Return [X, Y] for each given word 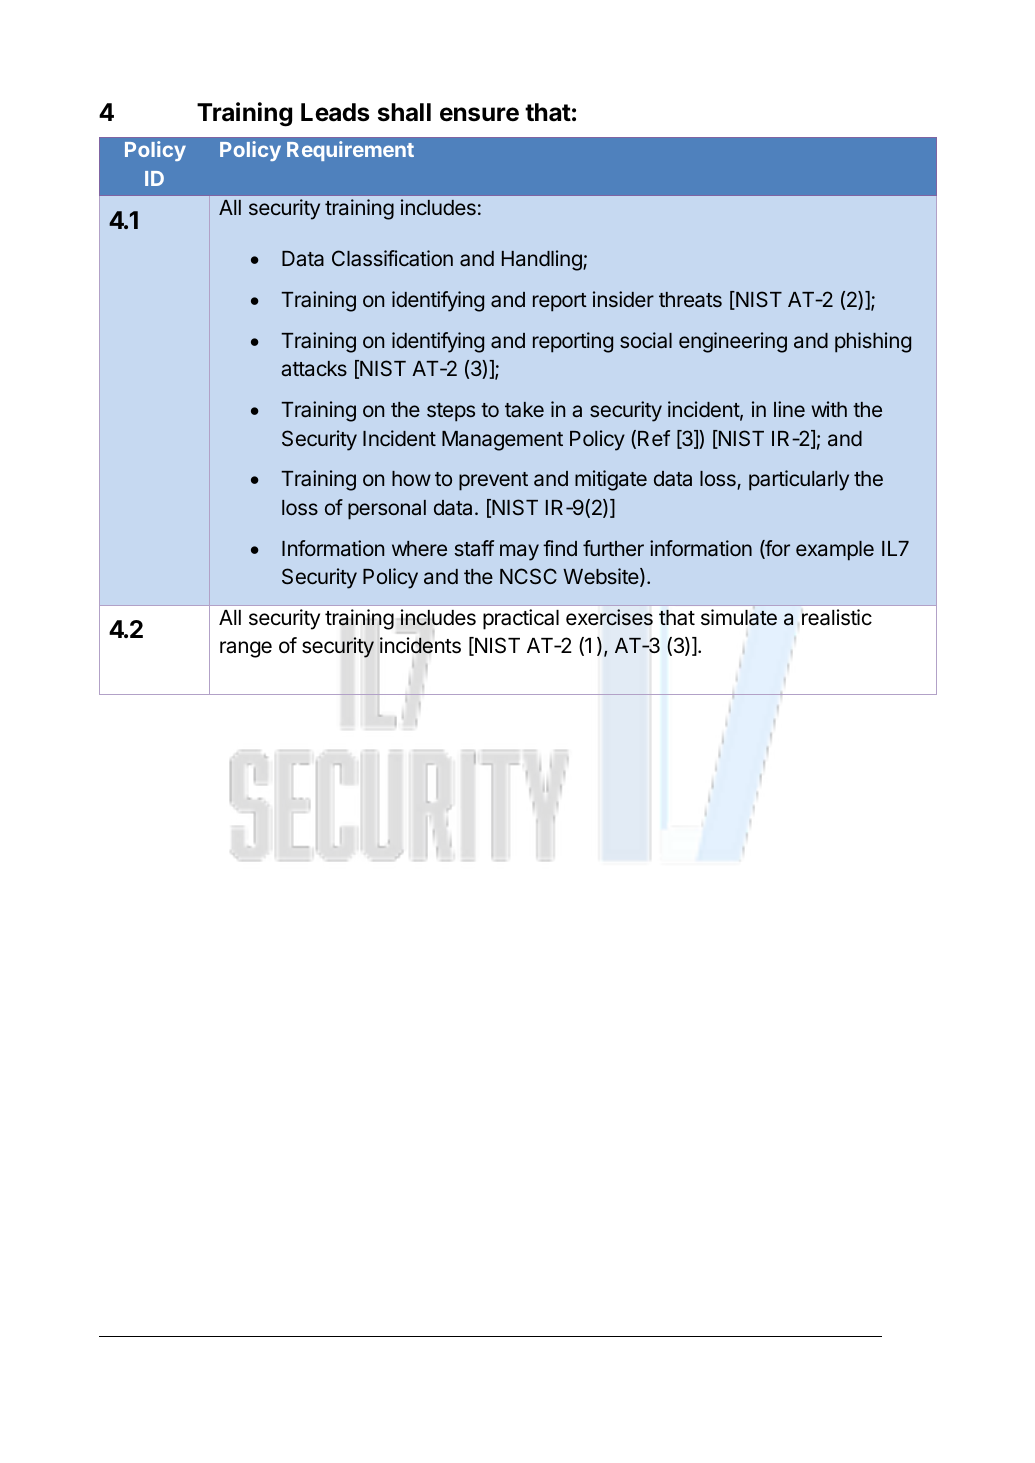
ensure [479, 114]
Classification [392, 258]
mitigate [611, 480]
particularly [799, 480]
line [789, 409]
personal [387, 510]
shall [404, 112]
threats [690, 299]
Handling [543, 260]
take [524, 410]
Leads [335, 112]
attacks [314, 369]
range [246, 649]
